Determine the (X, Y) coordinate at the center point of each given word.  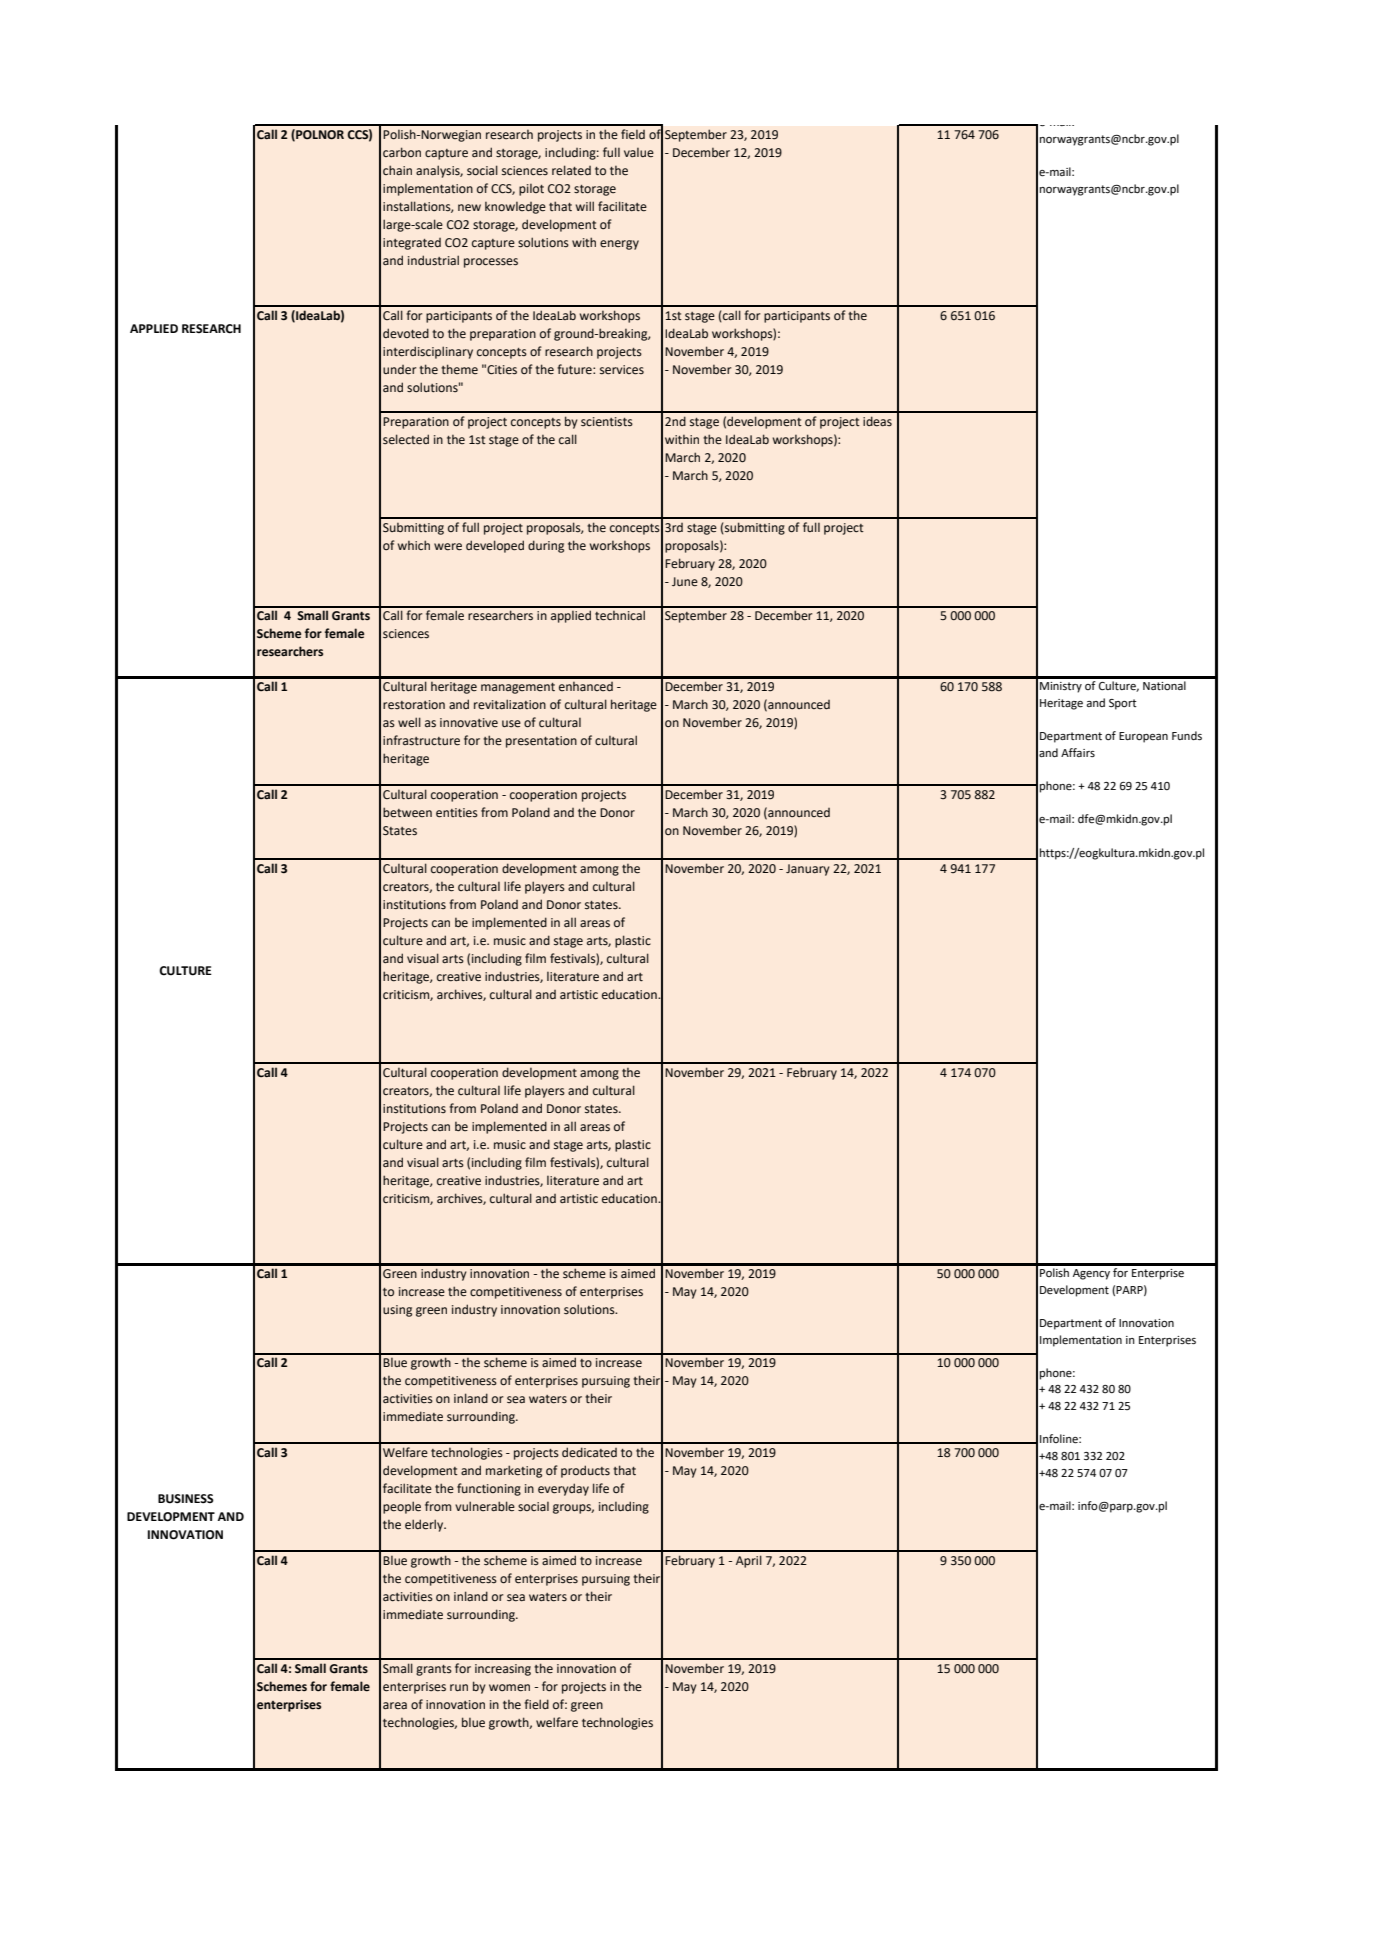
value (639, 153)
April (749, 1561)
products (585, 1471)
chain (397, 170)
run (459, 1687)
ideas (877, 421)
